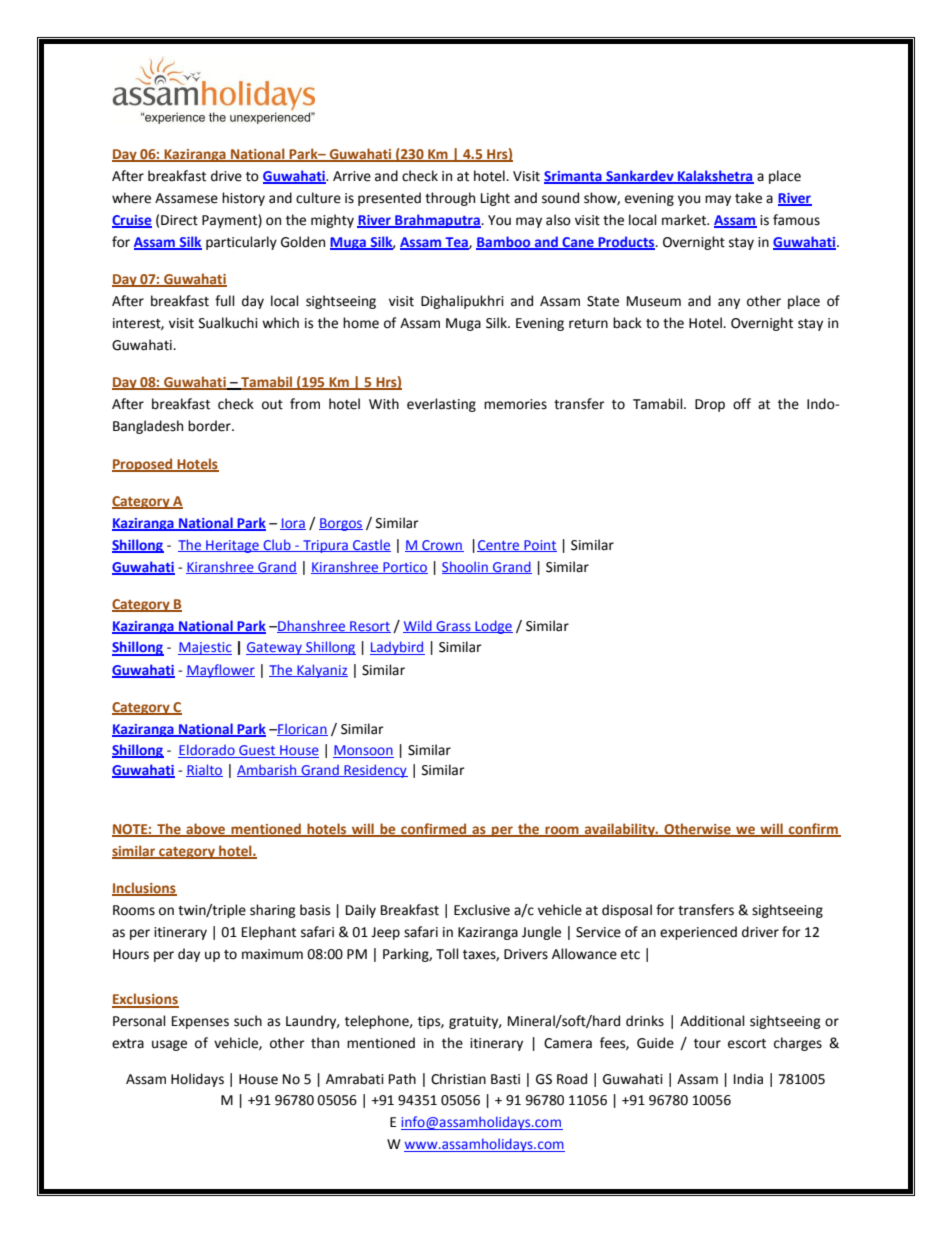 The width and height of the page is (952, 1233). What do you see at coordinates (627, 911) in the page?
I see `disposal` at bounding box center [627, 911].
